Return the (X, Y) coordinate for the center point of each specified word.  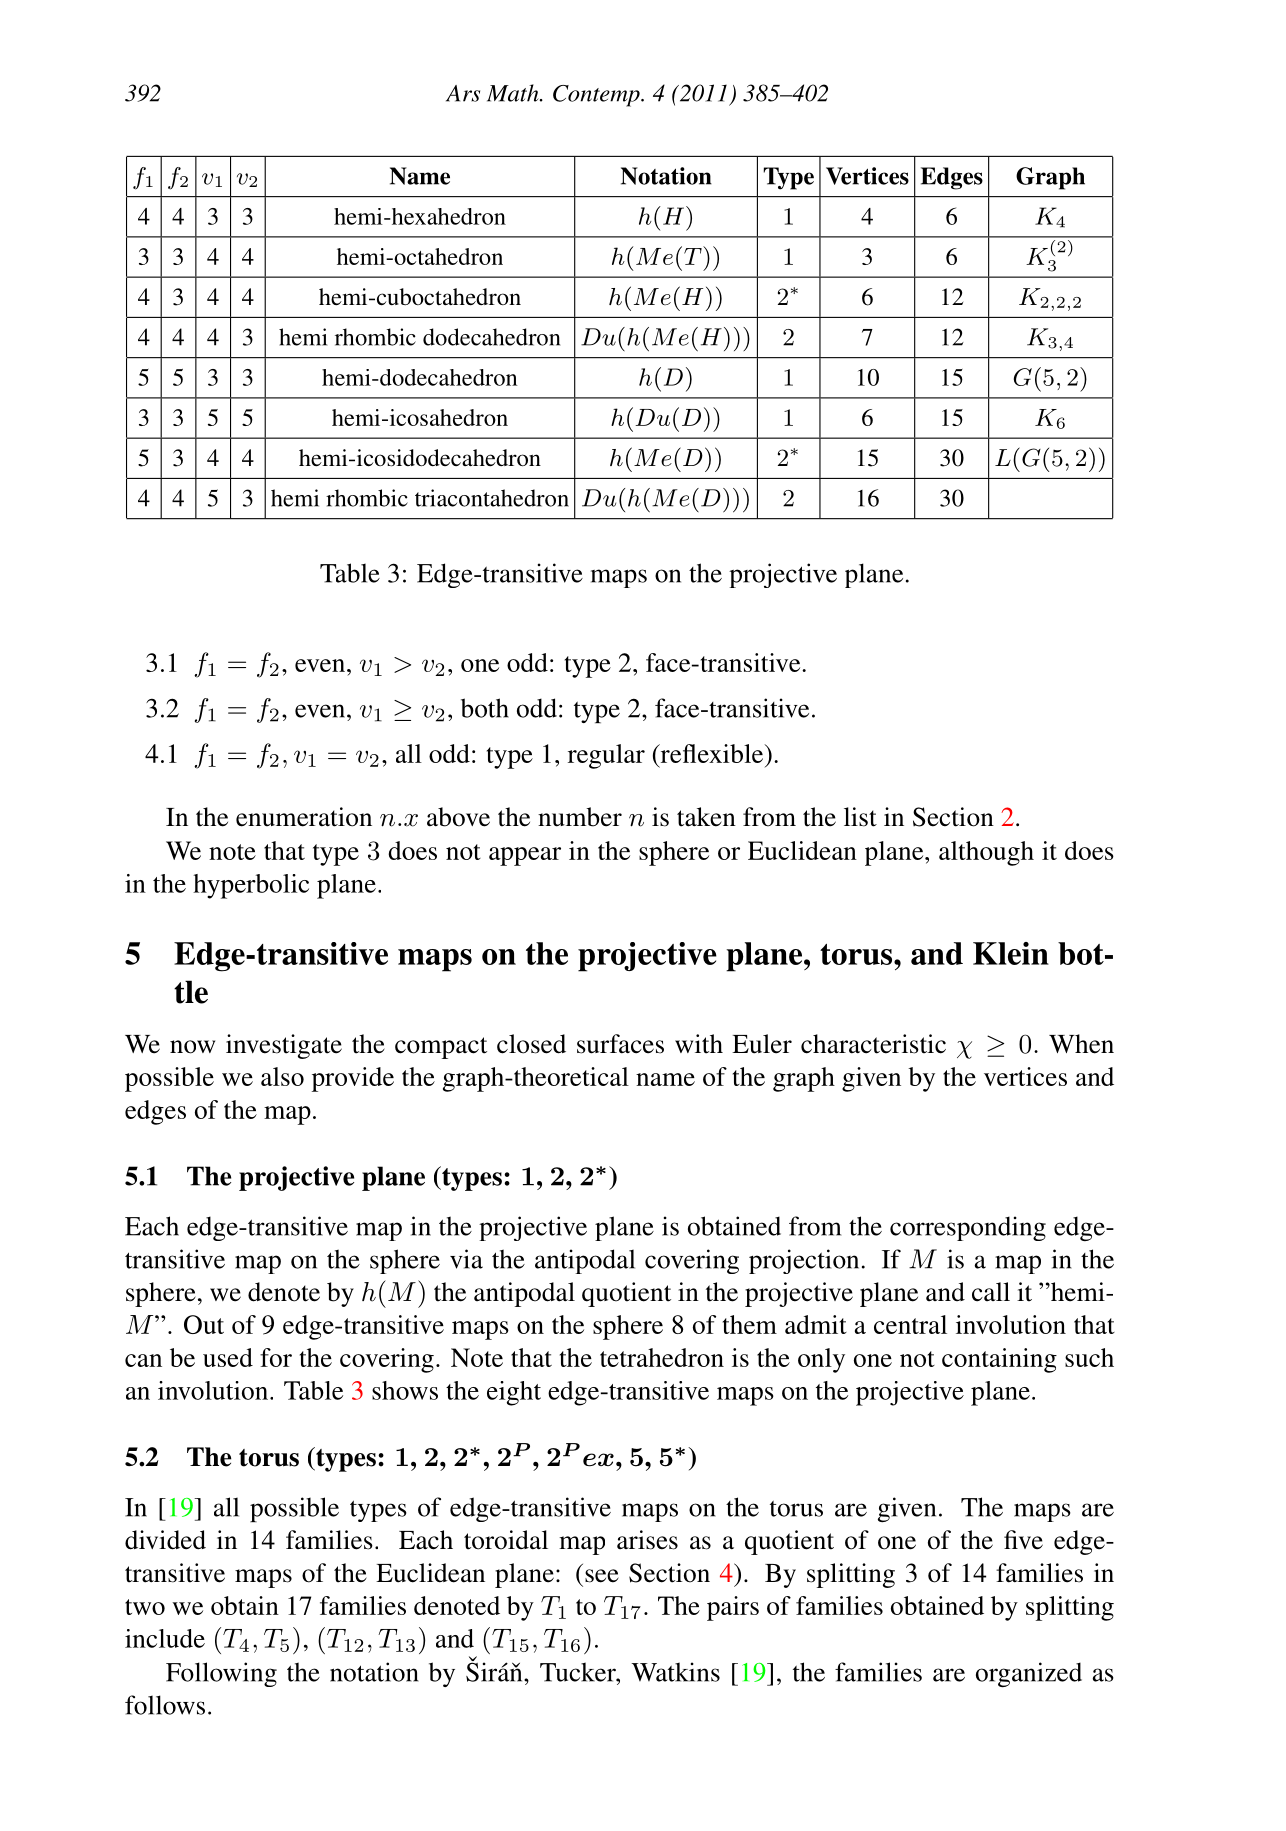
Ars (463, 93)
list (860, 817)
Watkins (675, 1672)
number (580, 817)
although (986, 853)
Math (514, 93)
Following (221, 1674)
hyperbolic (251, 886)
